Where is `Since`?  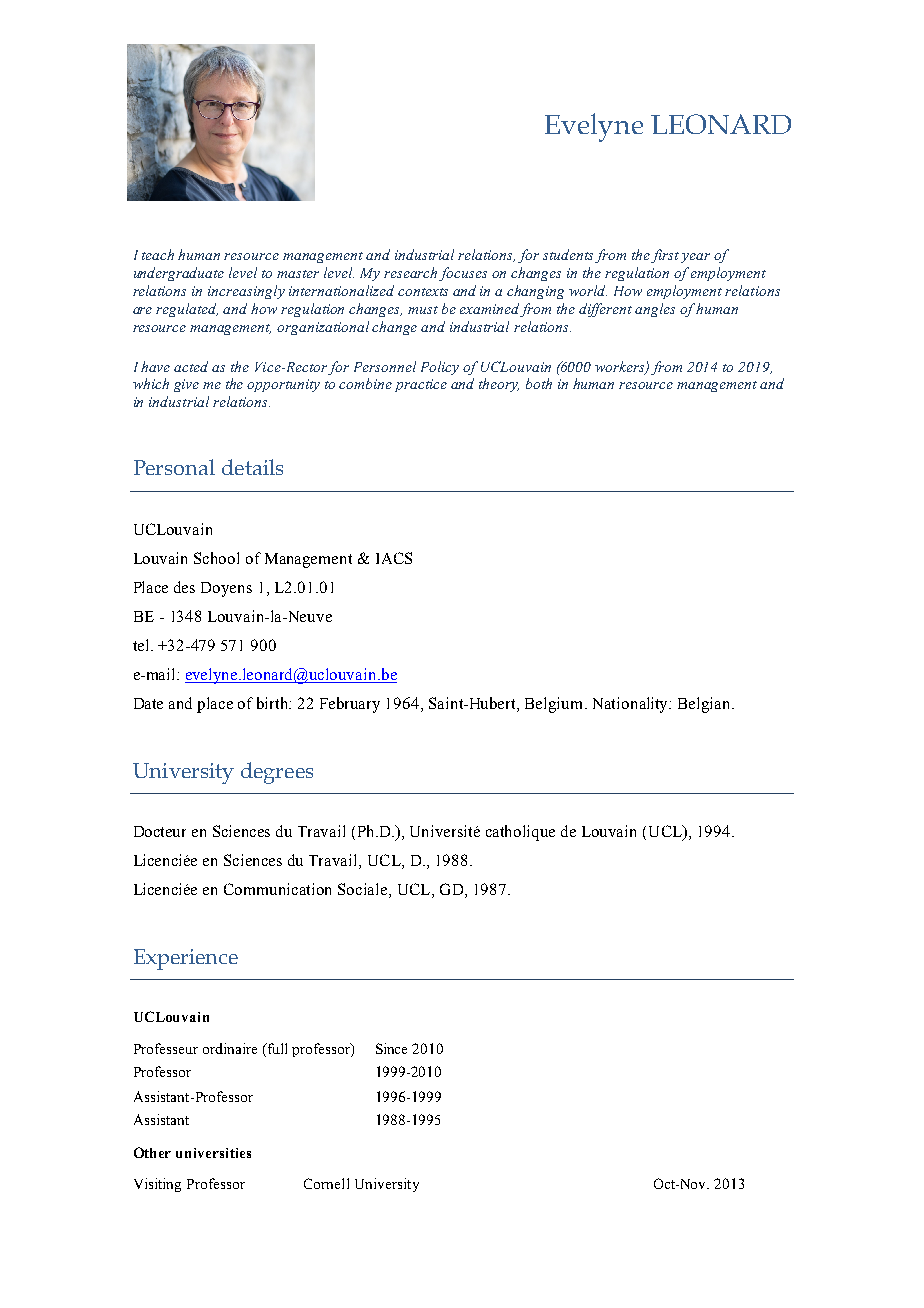 Since is located at coordinates (391, 1048).
